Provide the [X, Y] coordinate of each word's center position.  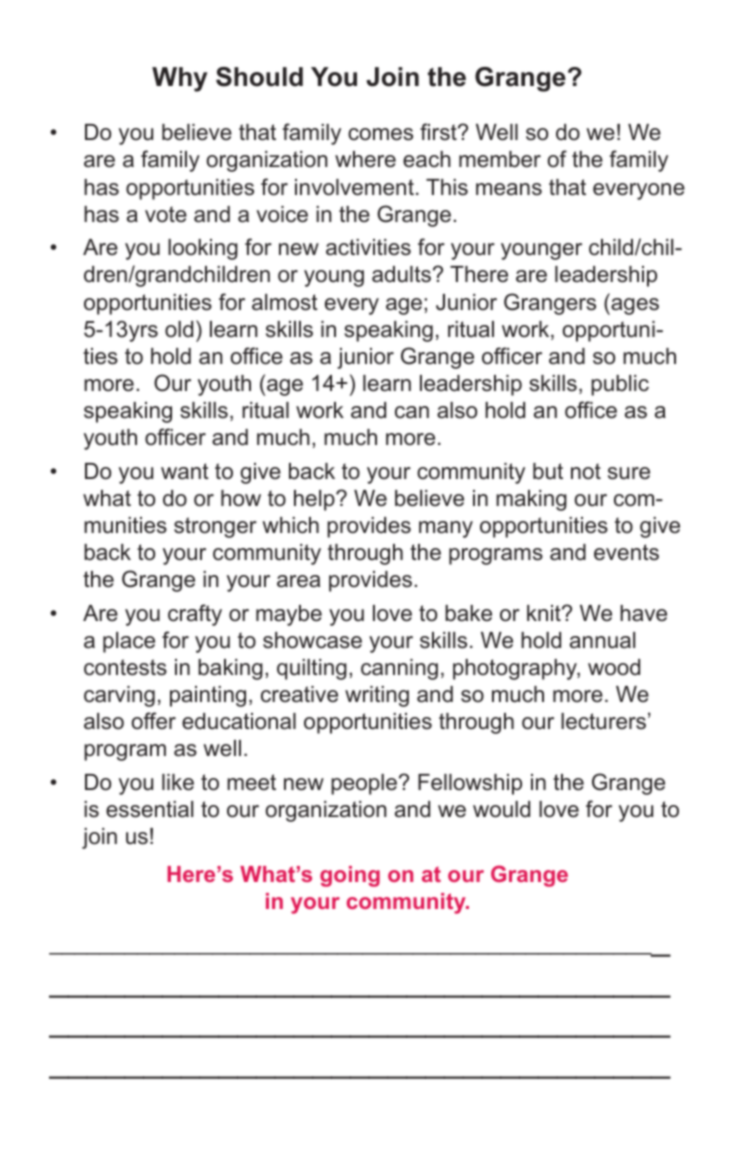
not [586, 471]
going [350, 876]
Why [179, 79]
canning [399, 669]
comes [380, 134]
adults [401, 274]
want [185, 471]
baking [230, 669]
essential [149, 809]
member [500, 159]
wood [614, 667]
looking [203, 249]
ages [634, 306]
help [315, 500]
